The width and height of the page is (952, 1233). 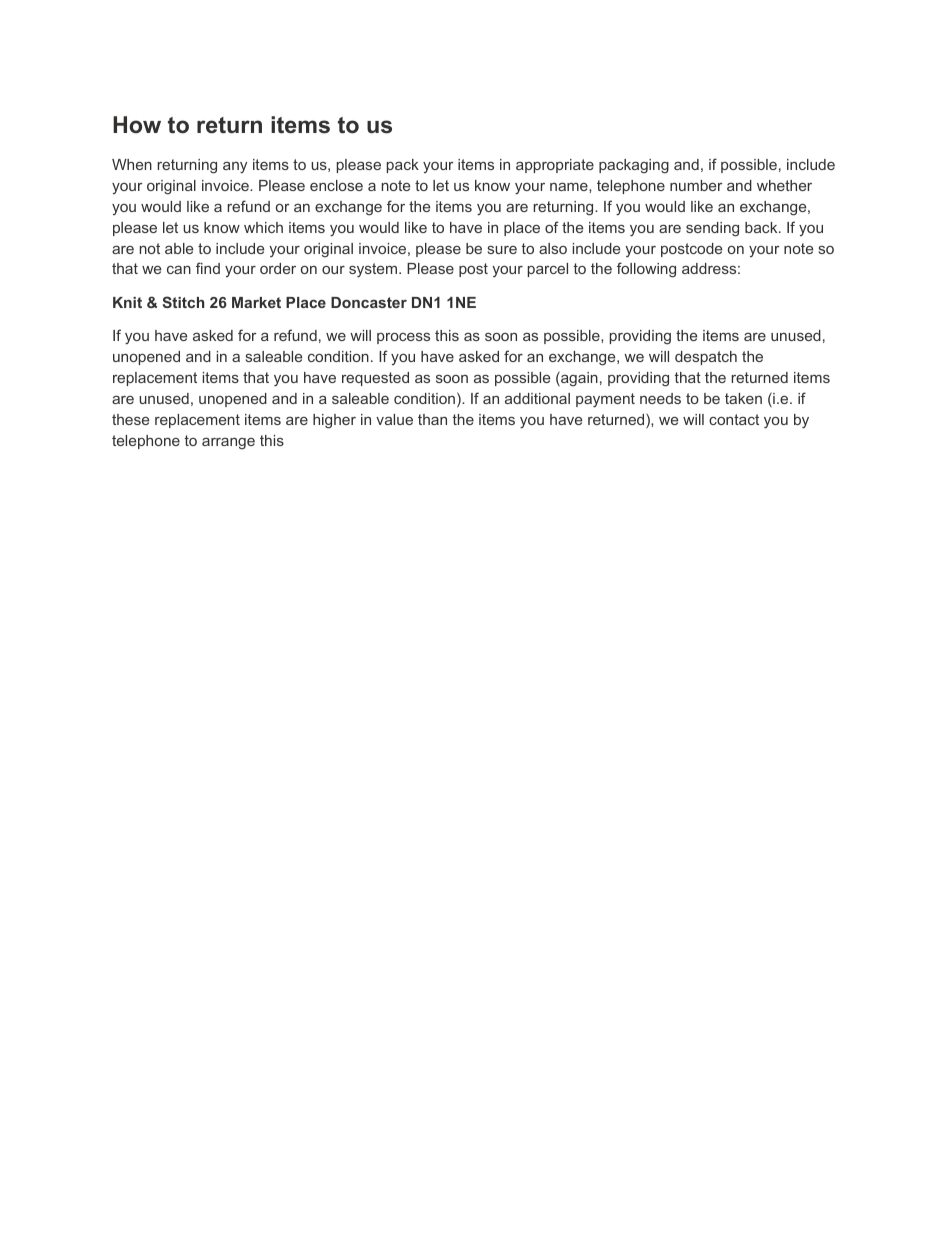 I want to click on number, so click(x=696, y=185).
